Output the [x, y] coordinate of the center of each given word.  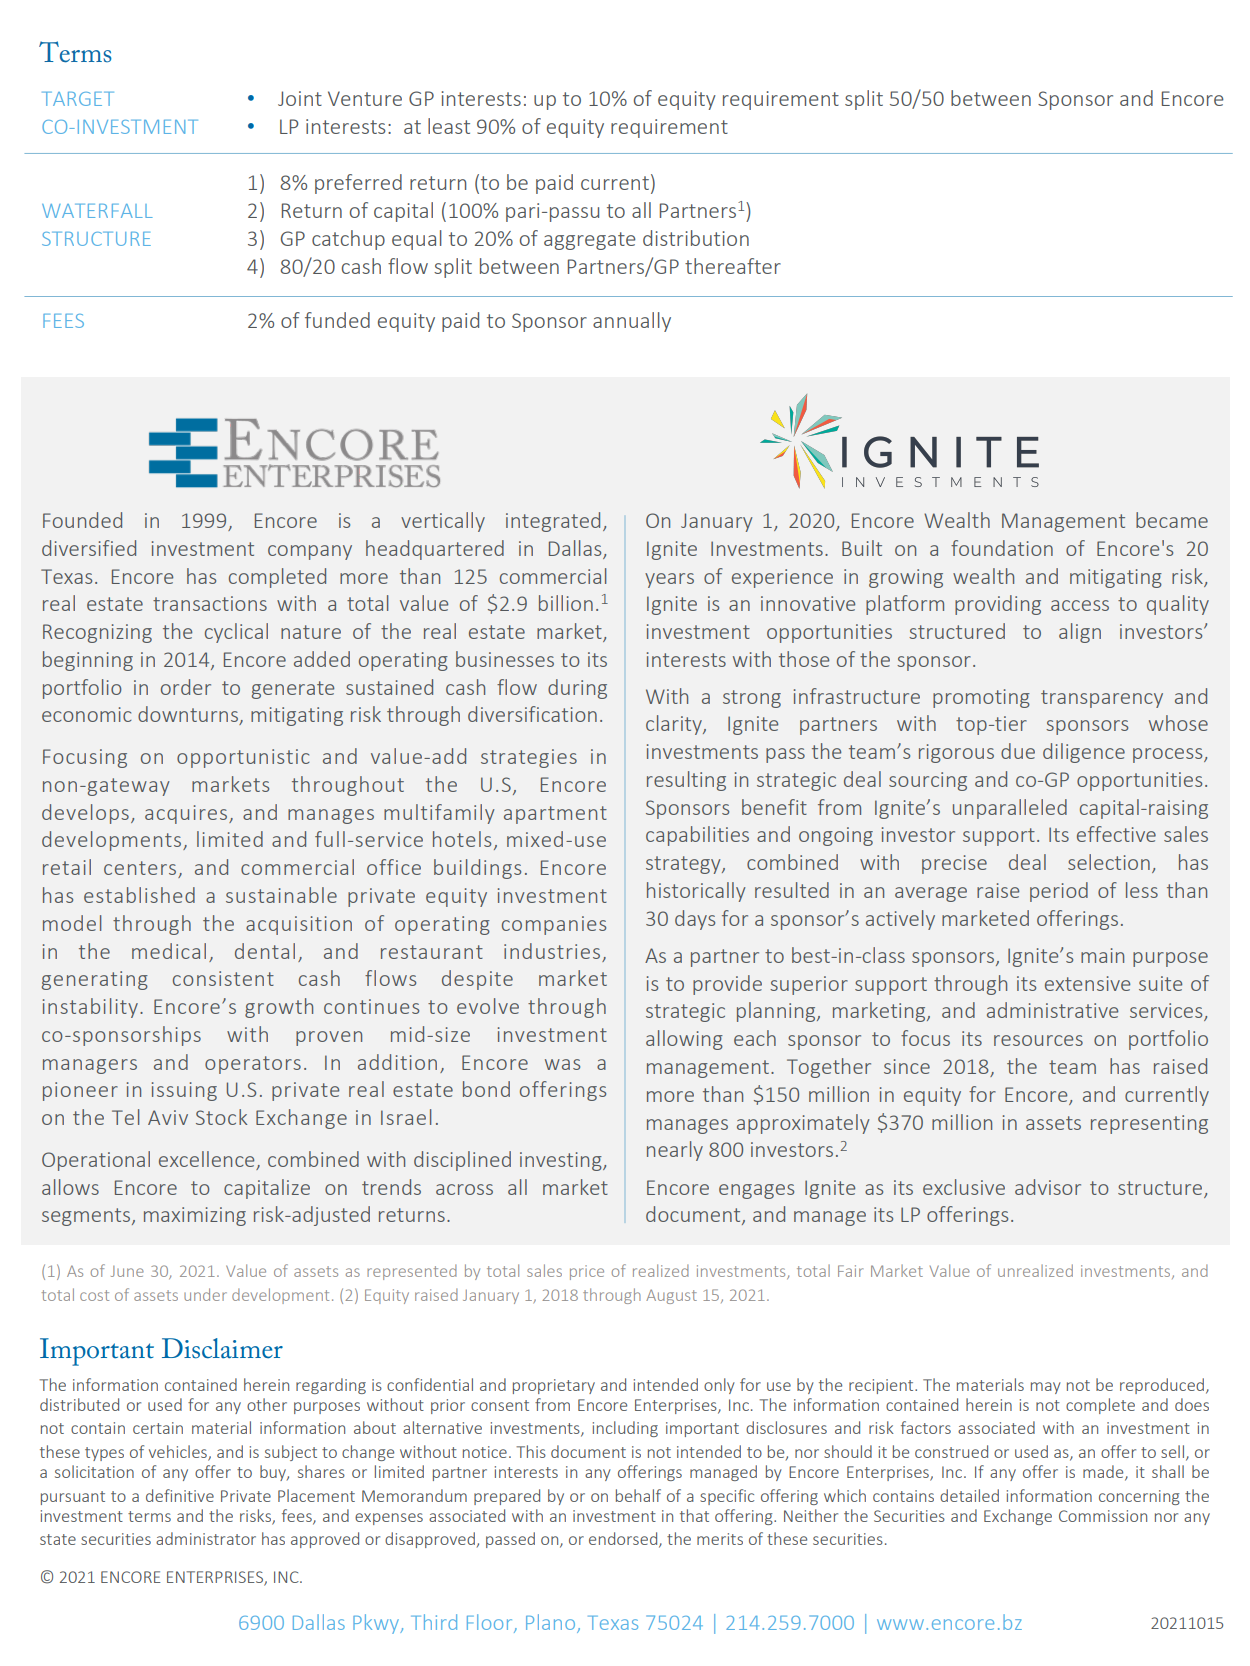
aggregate [590, 241]
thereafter [733, 266]
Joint [300, 98]
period [1059, 892]
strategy [684, 865]
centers [141, 869]
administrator [206, 1538]
